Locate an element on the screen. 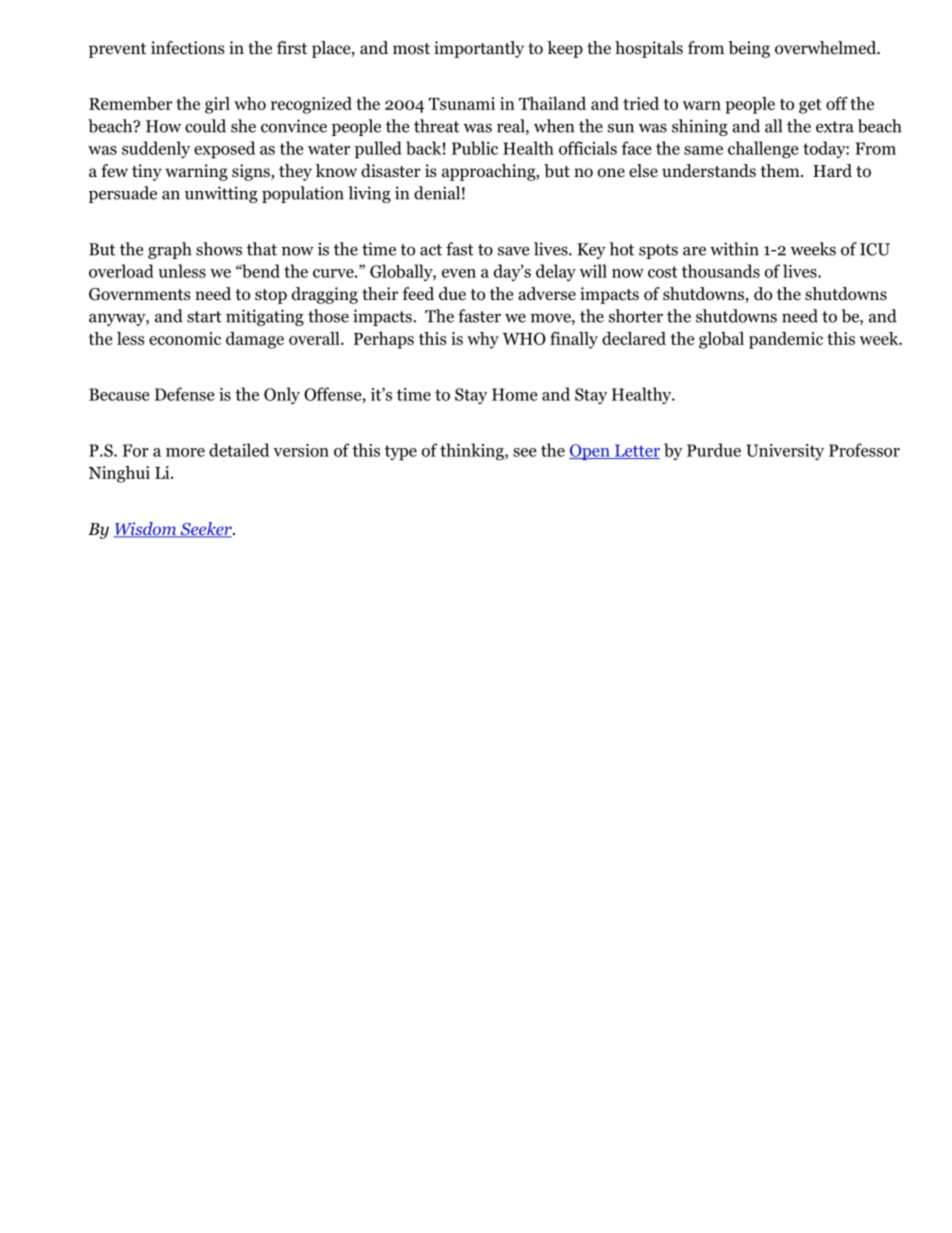  being is located at coordinates (749, 49).
